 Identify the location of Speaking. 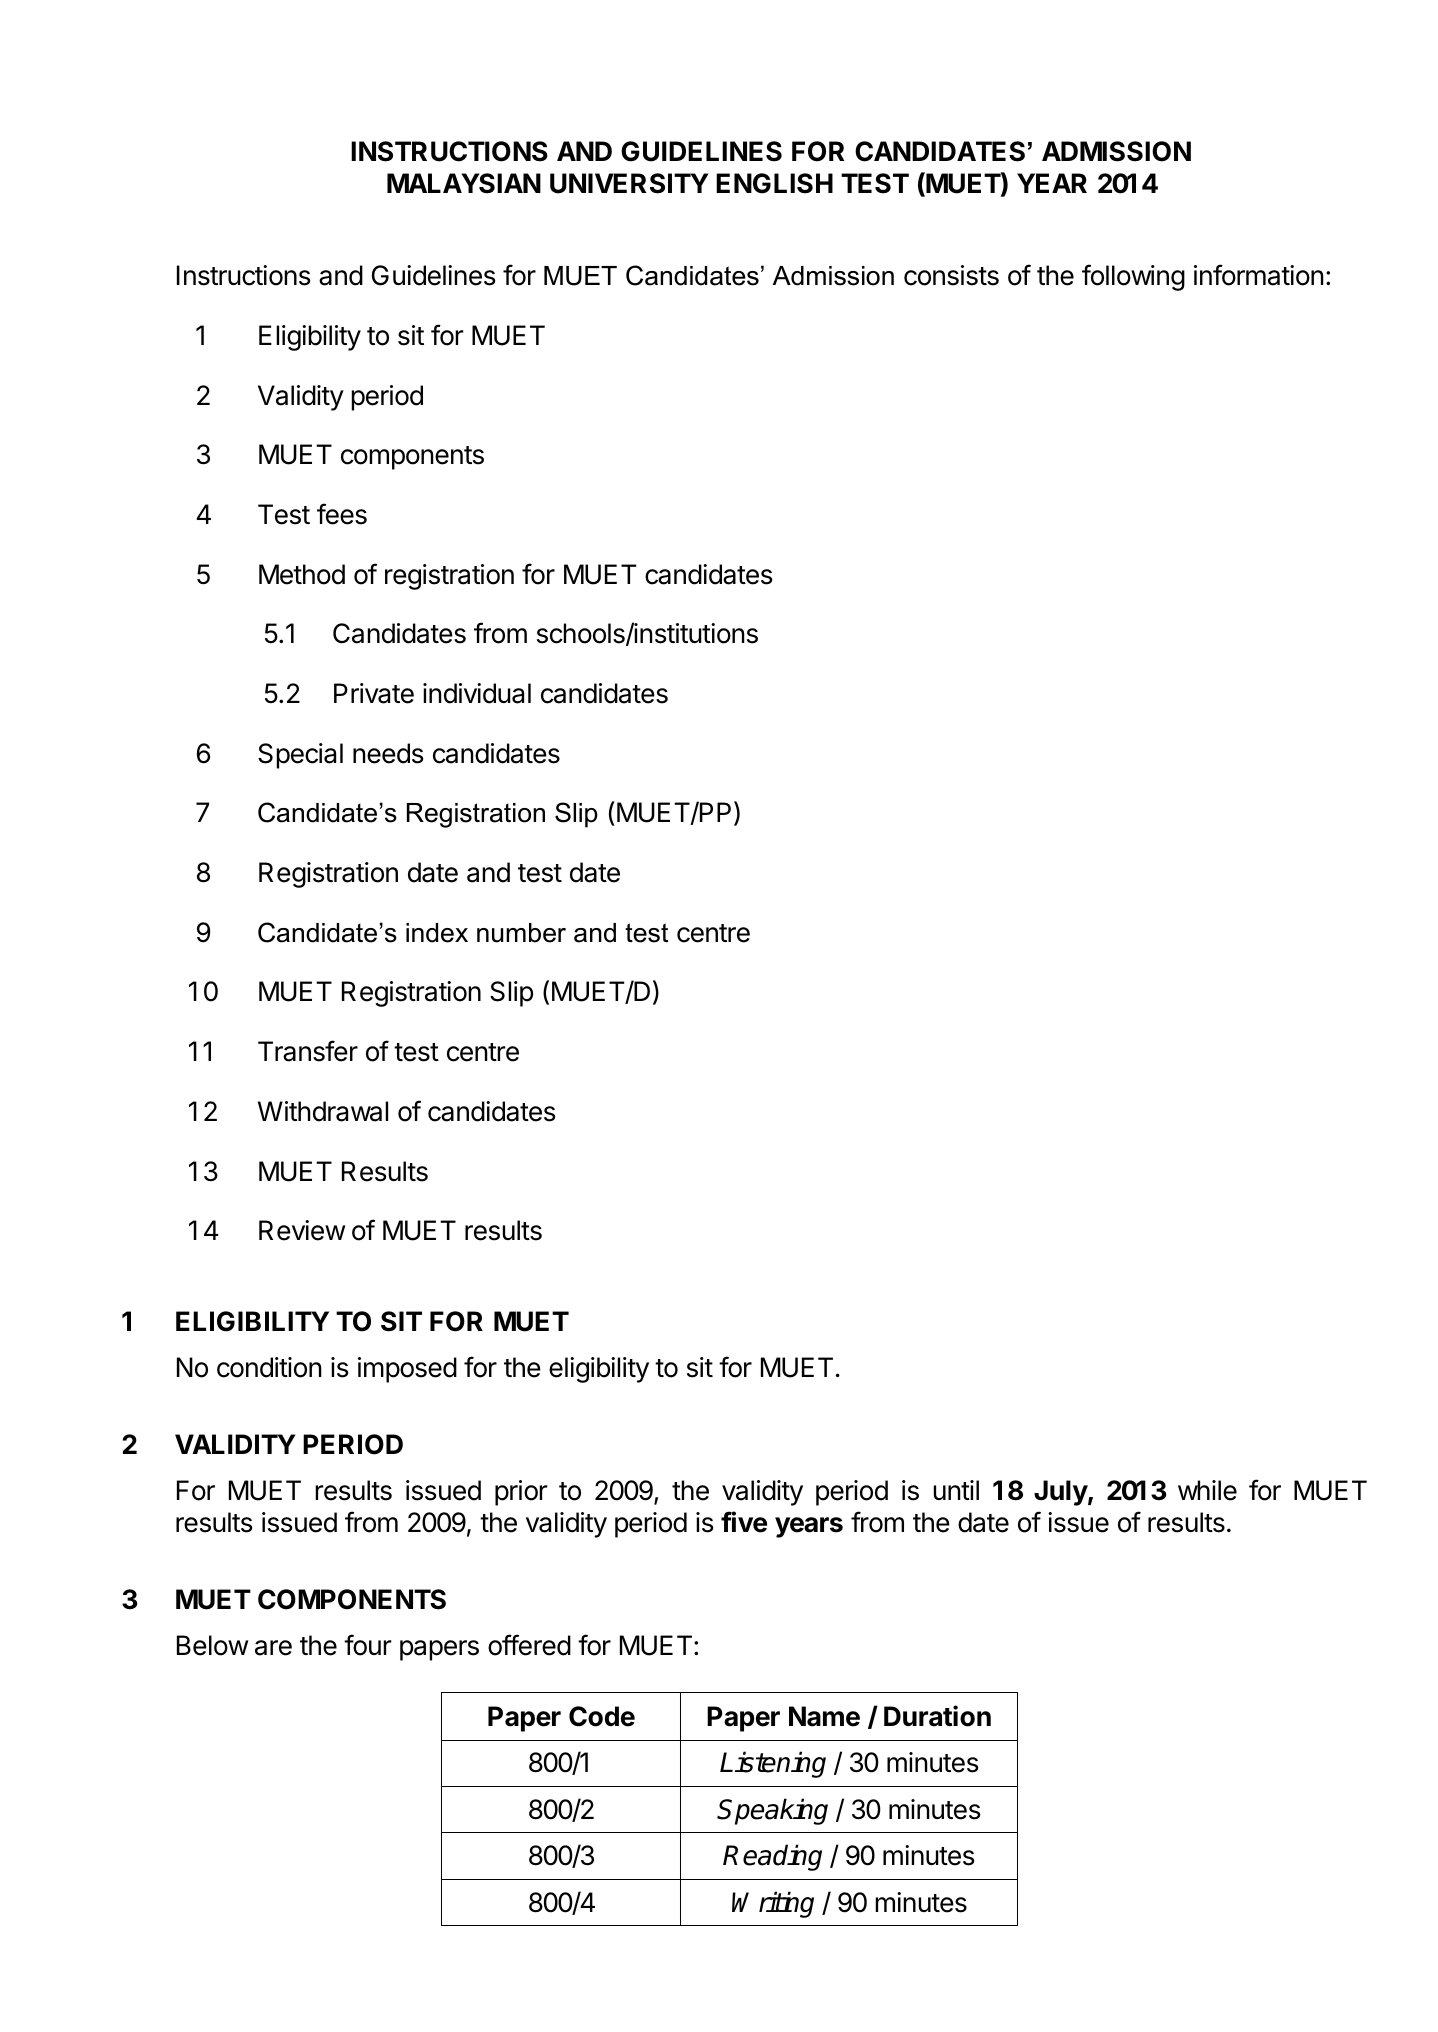
(772, 1811).
